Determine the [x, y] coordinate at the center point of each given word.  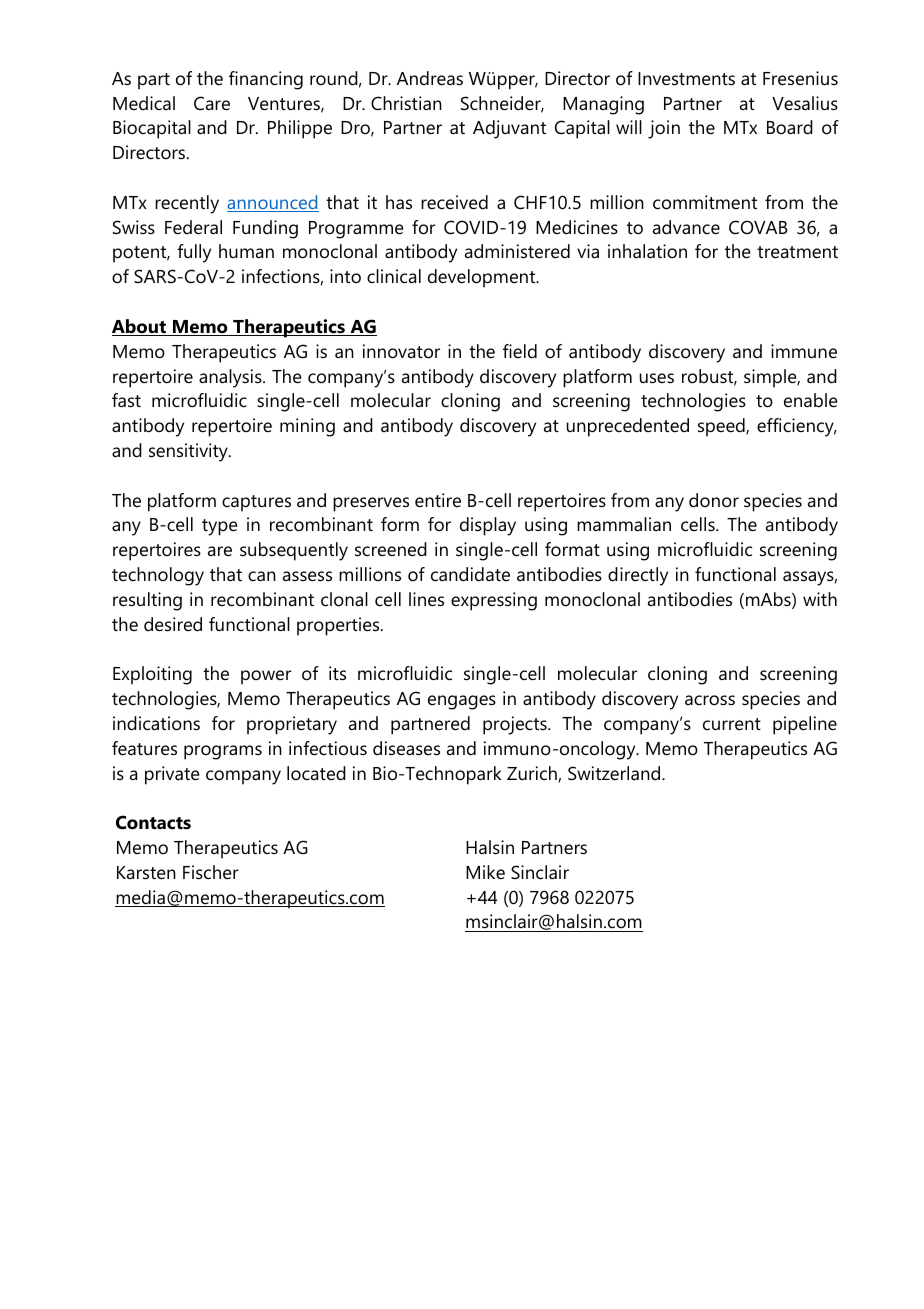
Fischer [211, 872]
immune [804, 351]
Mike [485, 872]
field [520, 351]
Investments [686, 79]
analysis [231, 378]
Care [212, 103]
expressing [494, 601]
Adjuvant [509, 129]
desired [173, 624]
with [820, 599]
